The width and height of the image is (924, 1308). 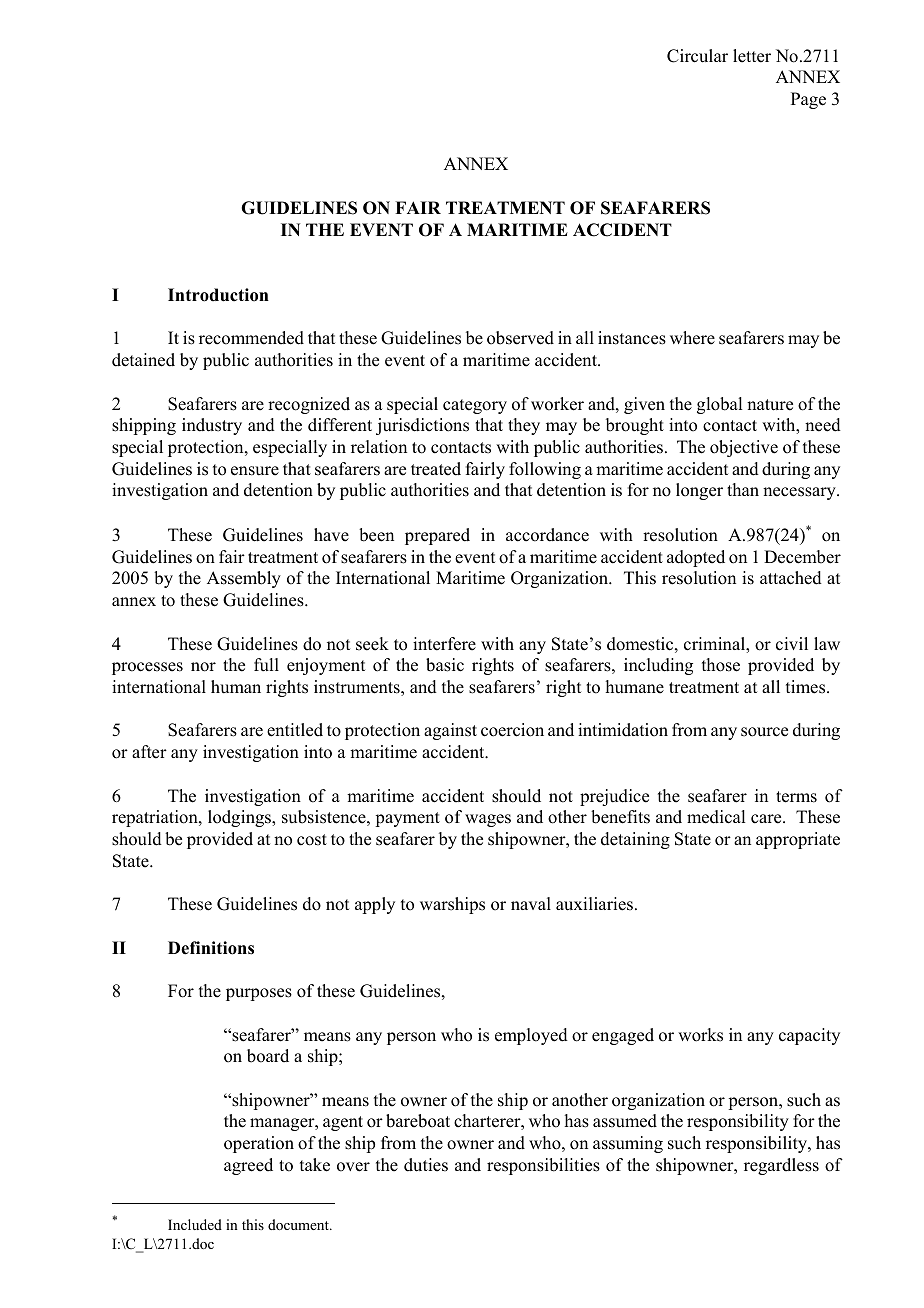 I want to click on objective, so click(x=744, y=448).
